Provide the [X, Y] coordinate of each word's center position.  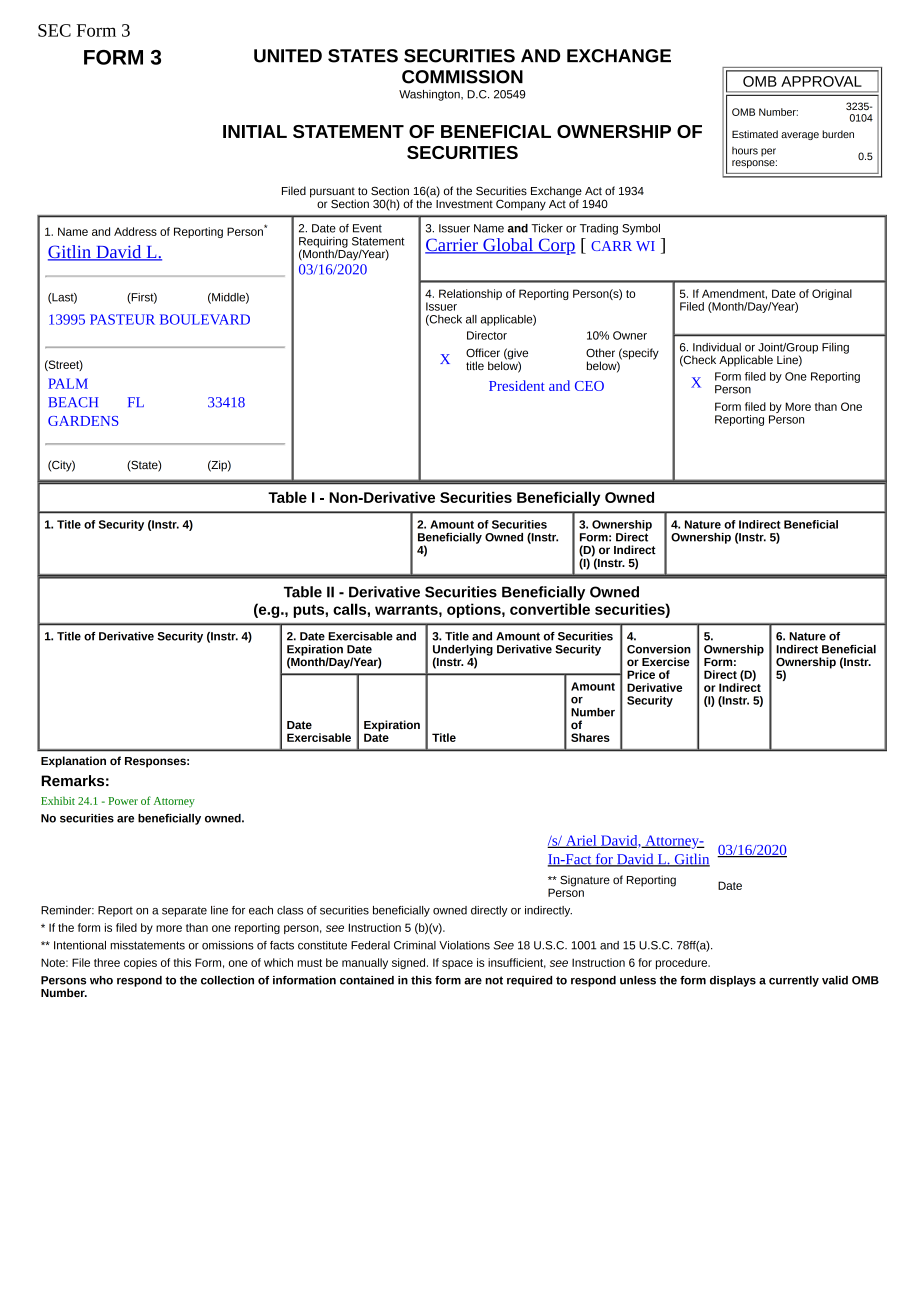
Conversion [659, 649]
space [457, 964]
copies [140, 963]
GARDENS [83, 421]
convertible [550, 609]
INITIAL [255, 131]
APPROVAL [821, 81]
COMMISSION [462, 77]
